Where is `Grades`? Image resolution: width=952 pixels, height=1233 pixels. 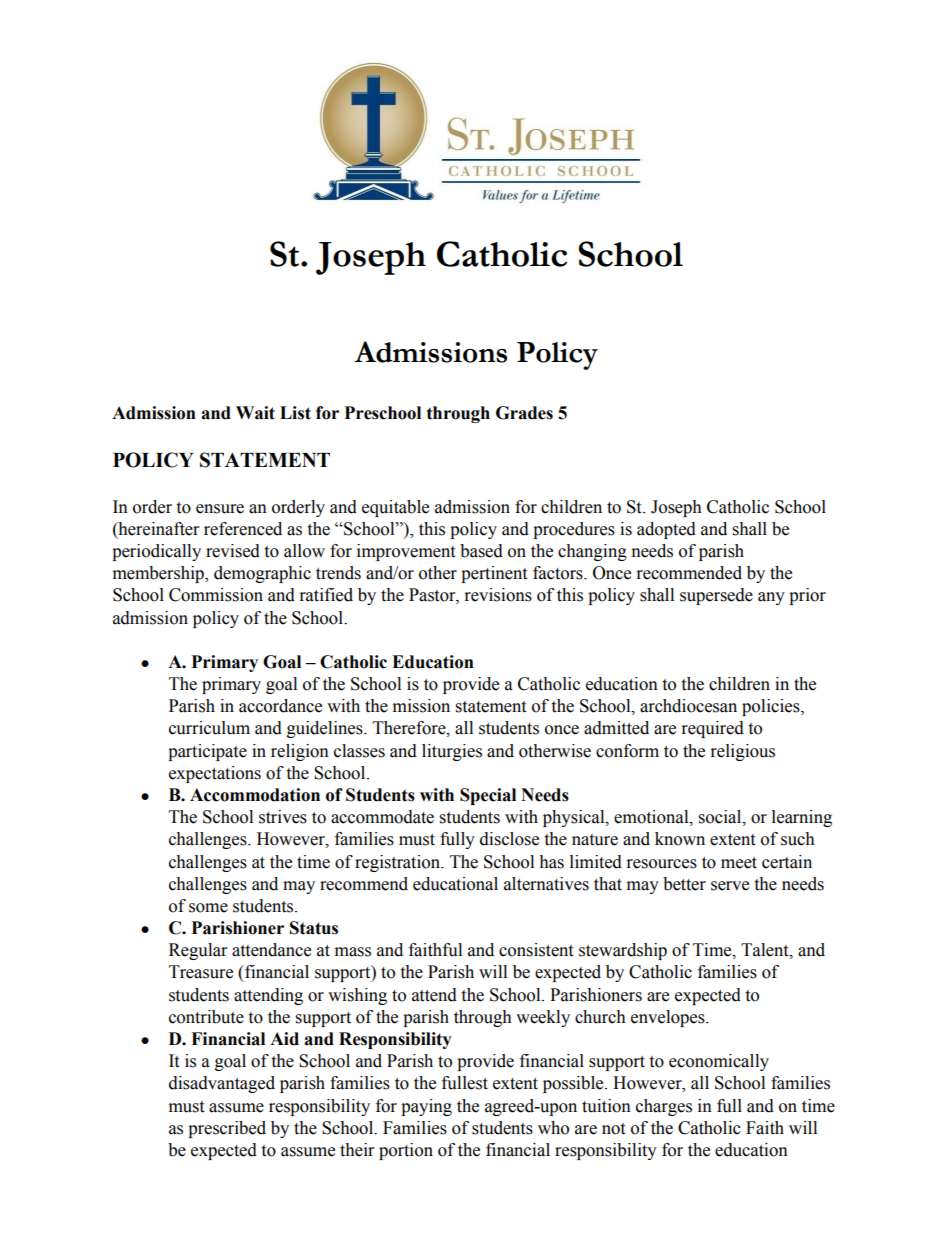
Grades is located at coordinates (524, 413).
